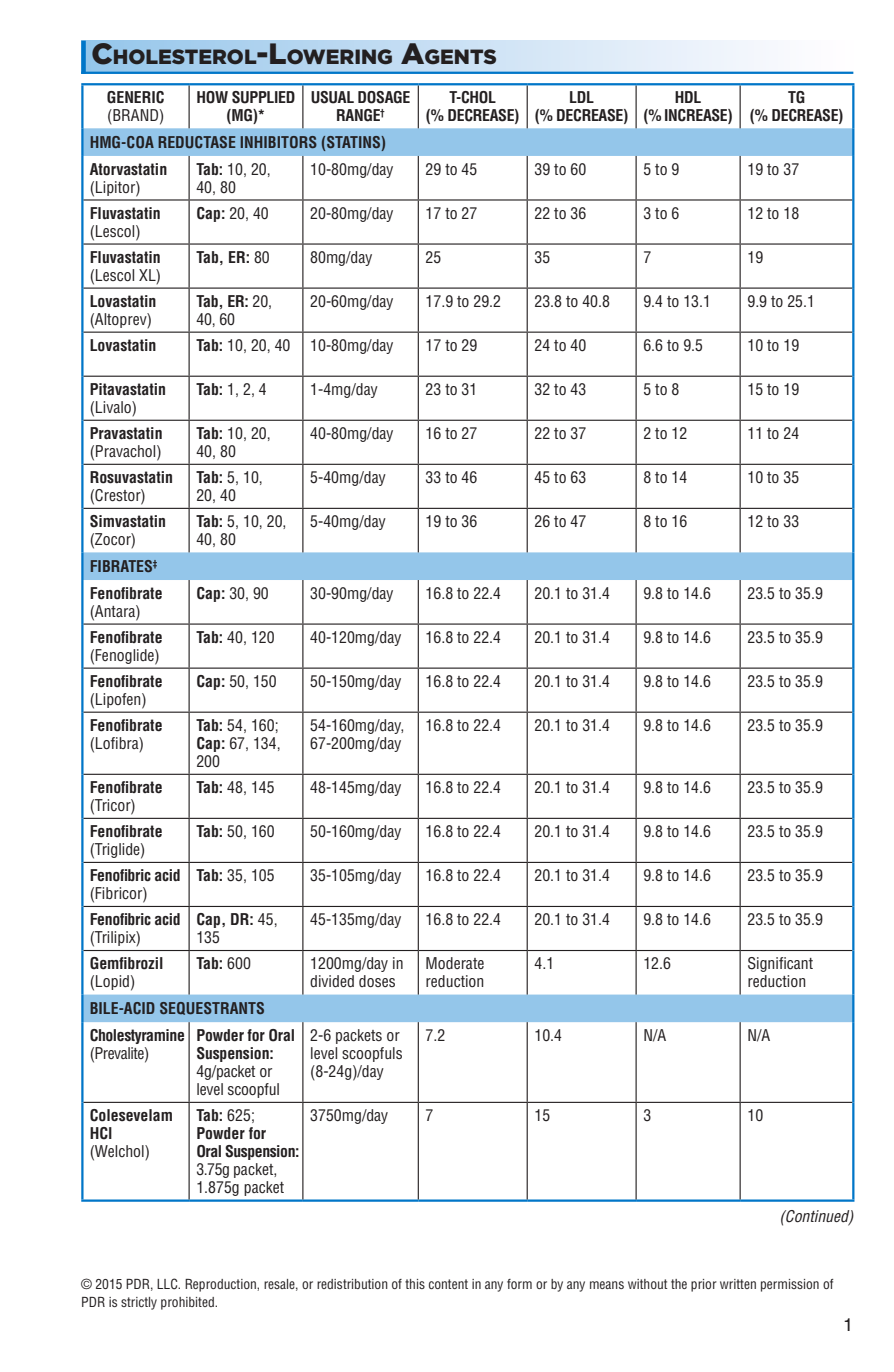  What do you see at coordinates (688, 97) in the document?
I see `HDL` at bounding box center [688, 97].
